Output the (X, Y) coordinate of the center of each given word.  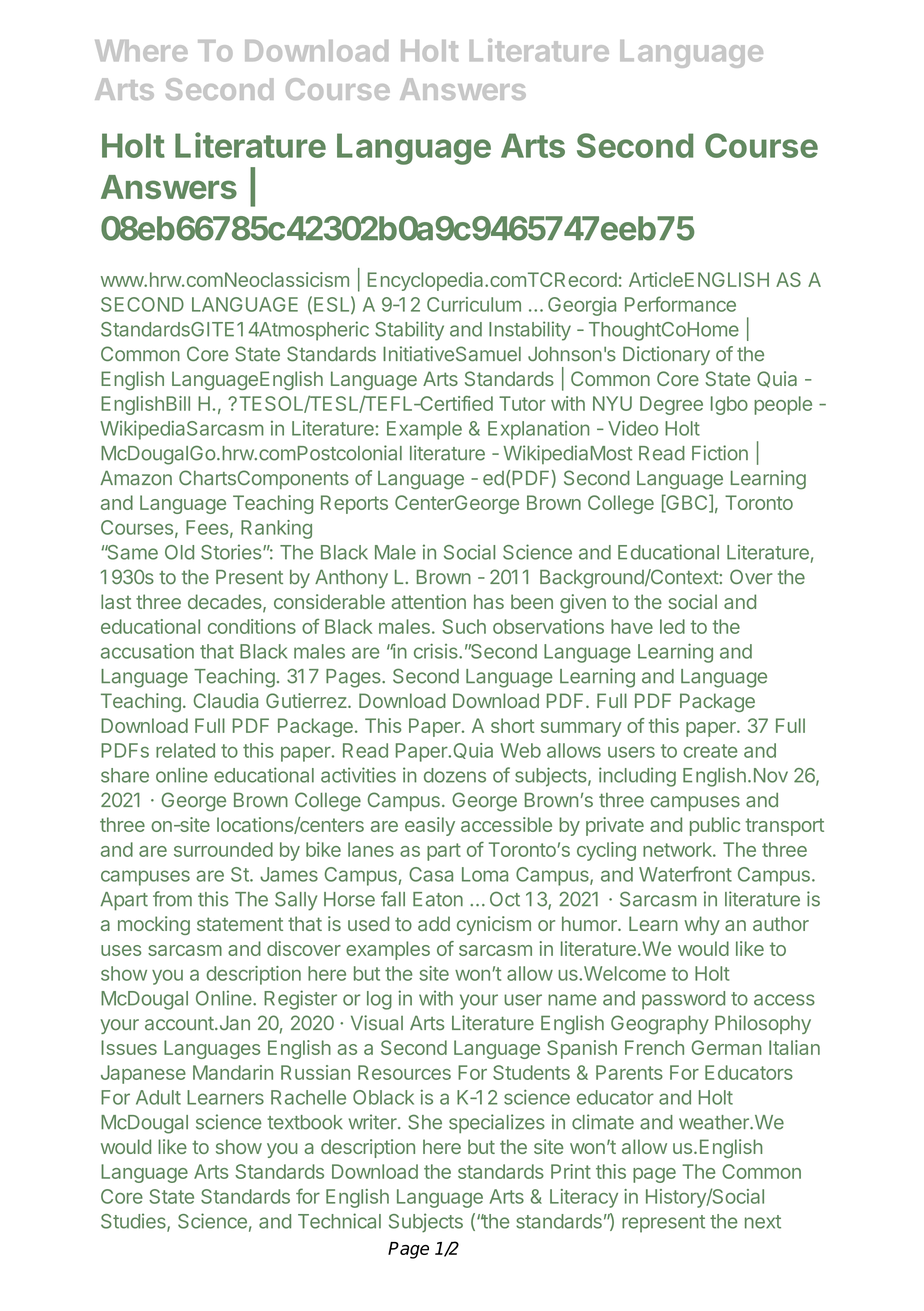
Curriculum (474, 304)
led (672, 626)
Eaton (438, 899)
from (172, 899)
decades (226, 603)
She (425, 1122)
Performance (680, 304)
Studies (134, 1222)
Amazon (136, 478)
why (702, 925)
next (763, 1222)
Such (464, 626)
